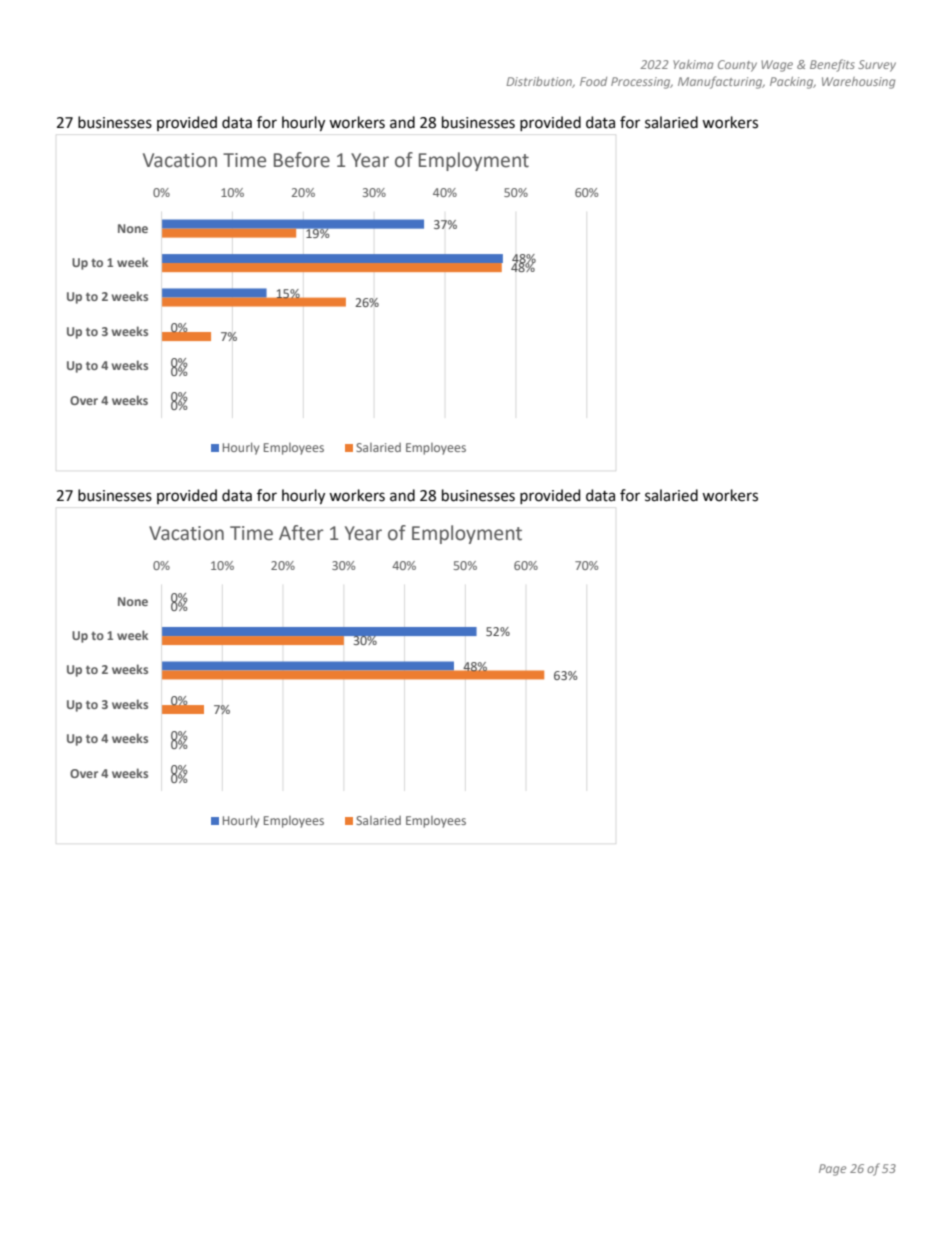  I want to click on Warehousing, so click(858, 83).
